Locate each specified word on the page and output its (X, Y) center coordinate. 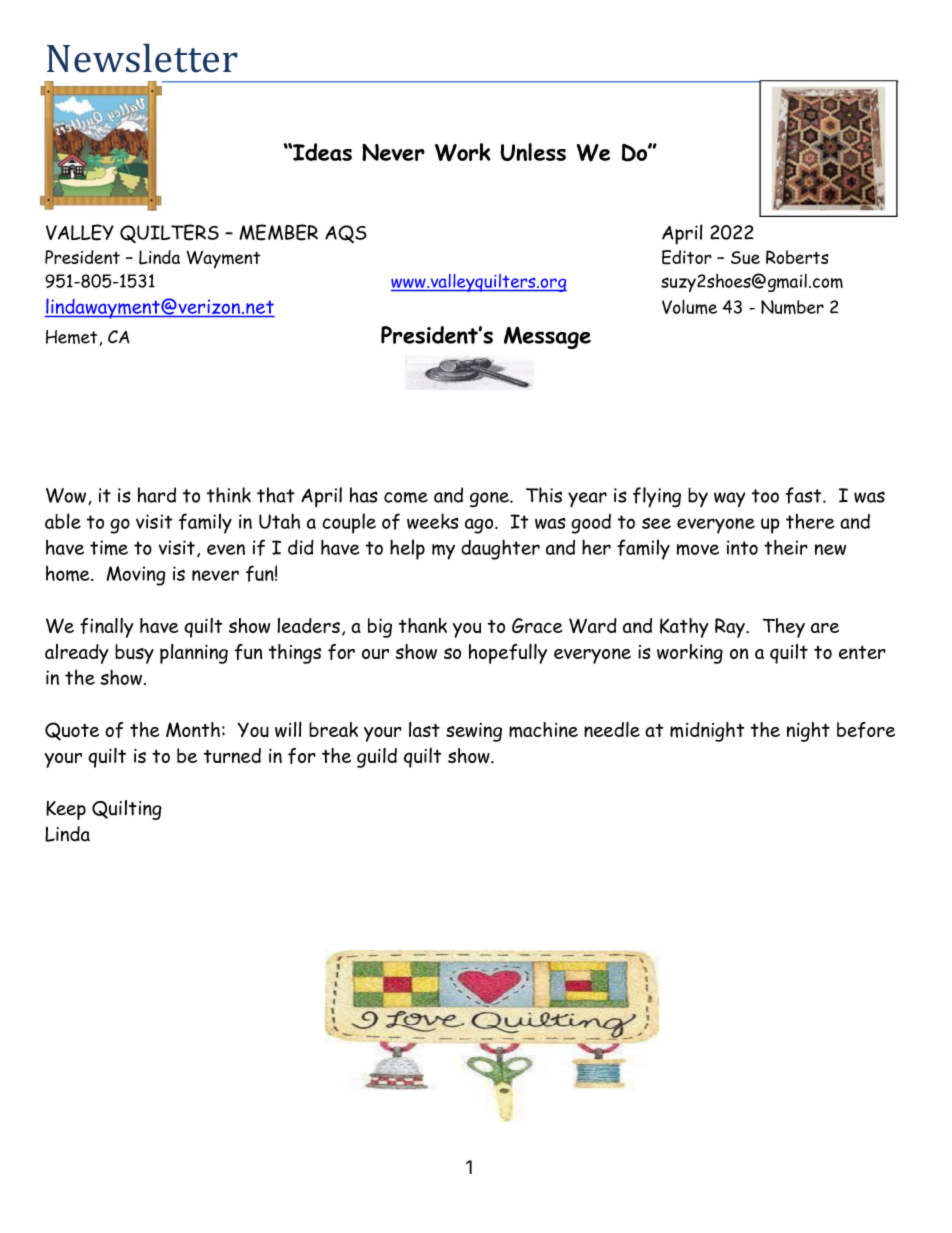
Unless (533, 152)
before (866, 730)
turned (232, 755)
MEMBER (278, 232)
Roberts (797, 257)
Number (792, 307)
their (786, 547)
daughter (500, 549)
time (109, 548)
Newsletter (142, 58)
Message (547, 337)
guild (377, 758)
